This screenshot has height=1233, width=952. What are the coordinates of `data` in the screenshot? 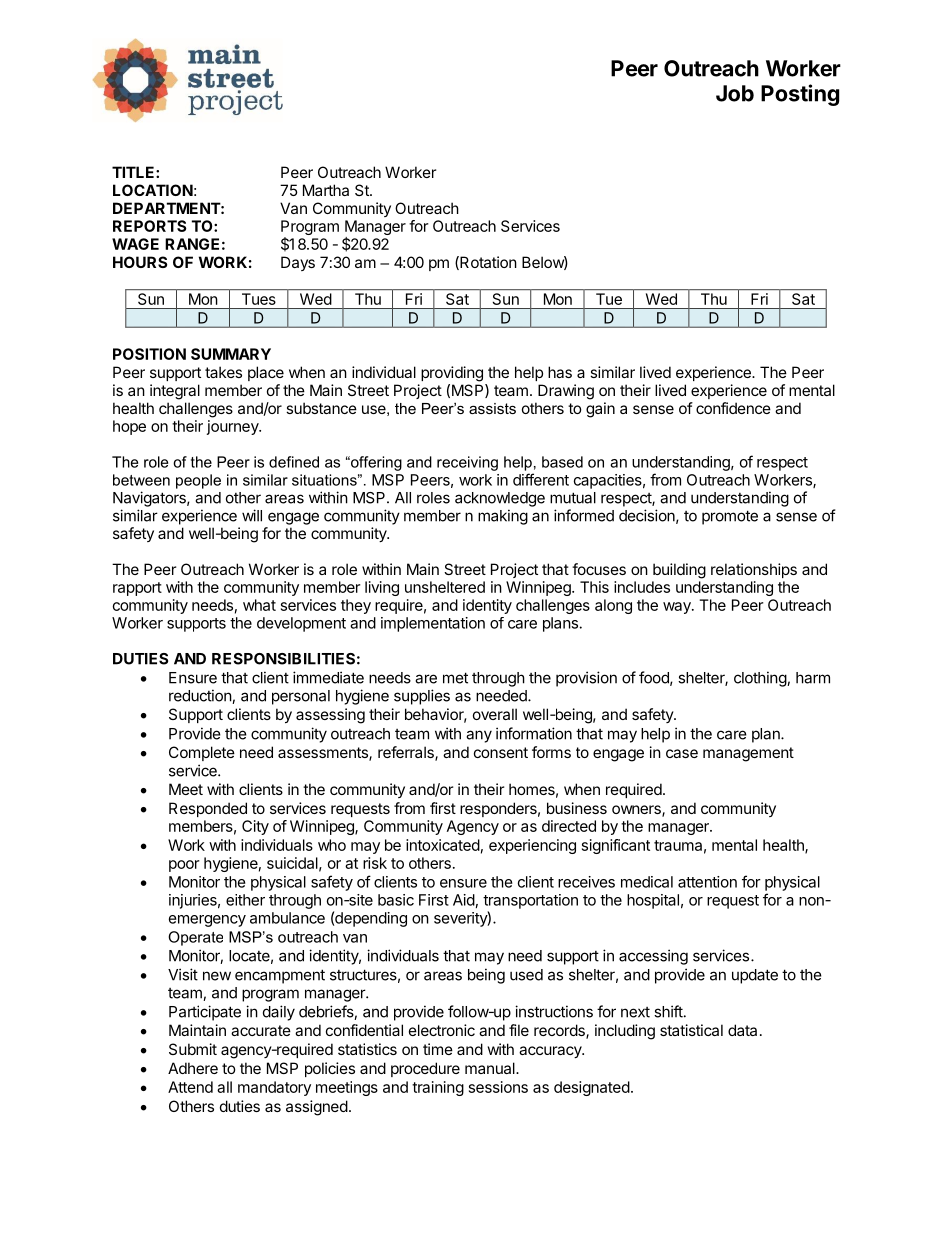 It's located at (742, 1030).
